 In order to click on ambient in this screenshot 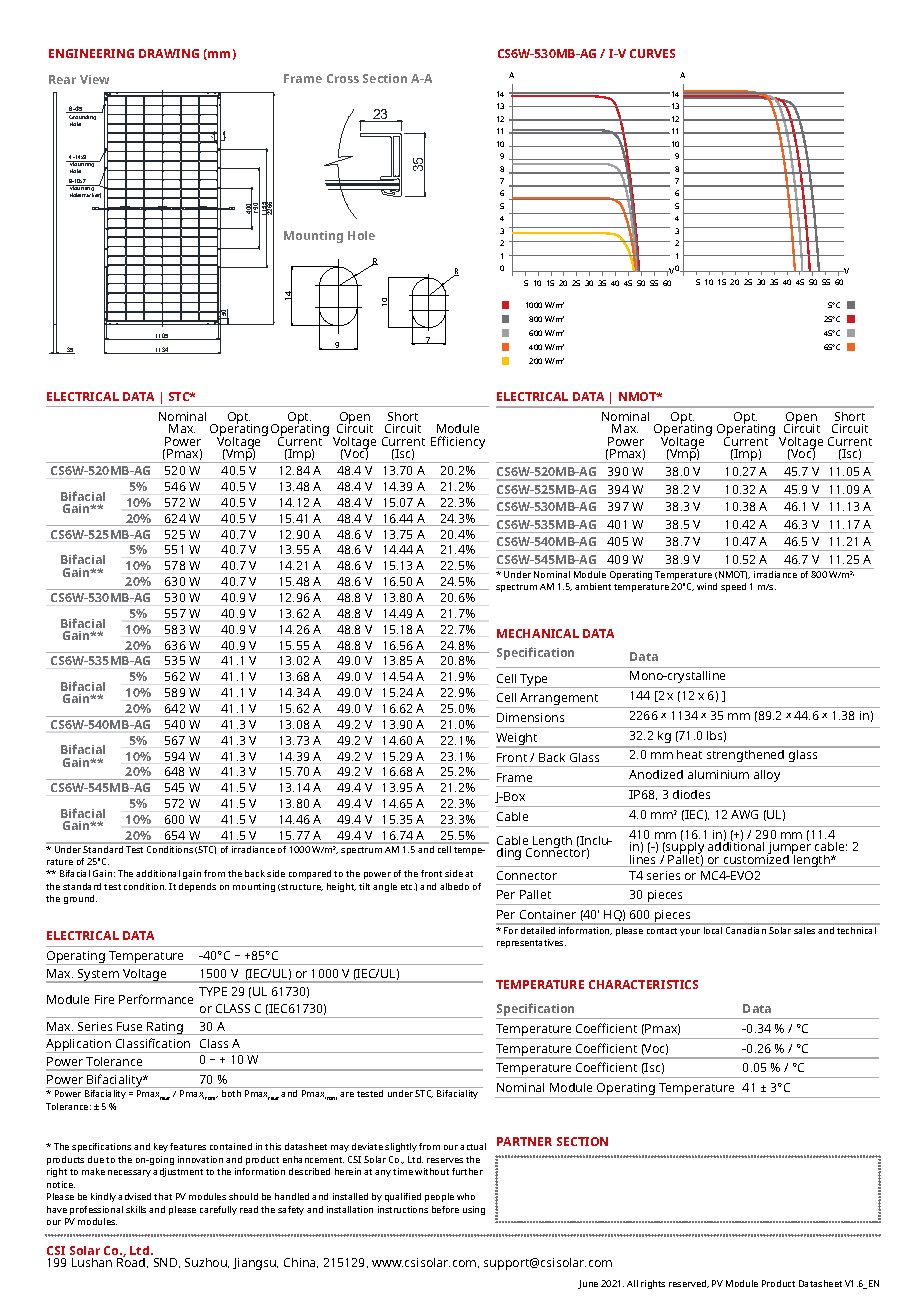, I will do `click(593, 586)`.
